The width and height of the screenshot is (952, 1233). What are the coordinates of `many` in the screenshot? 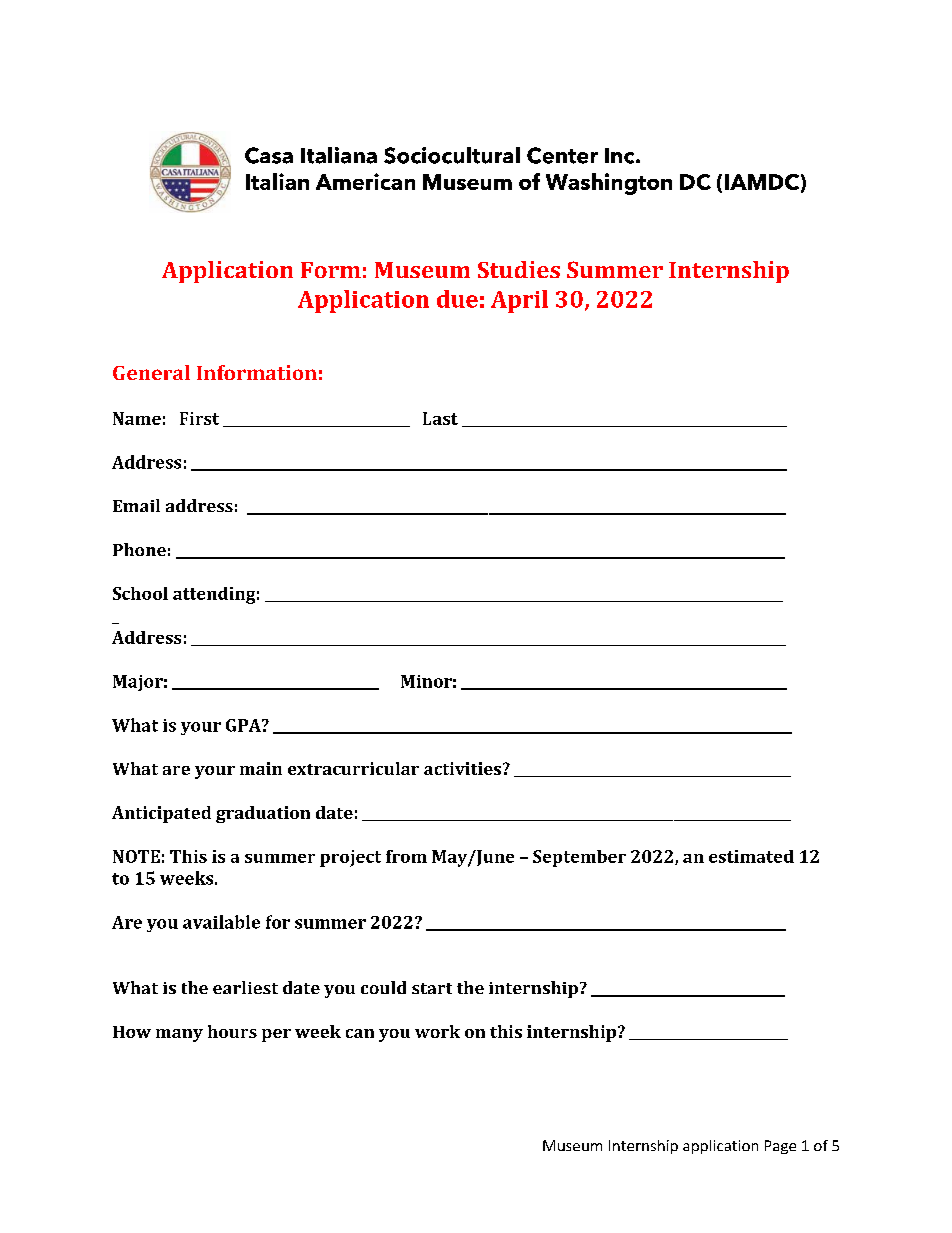 It's located at (179, 1035).
